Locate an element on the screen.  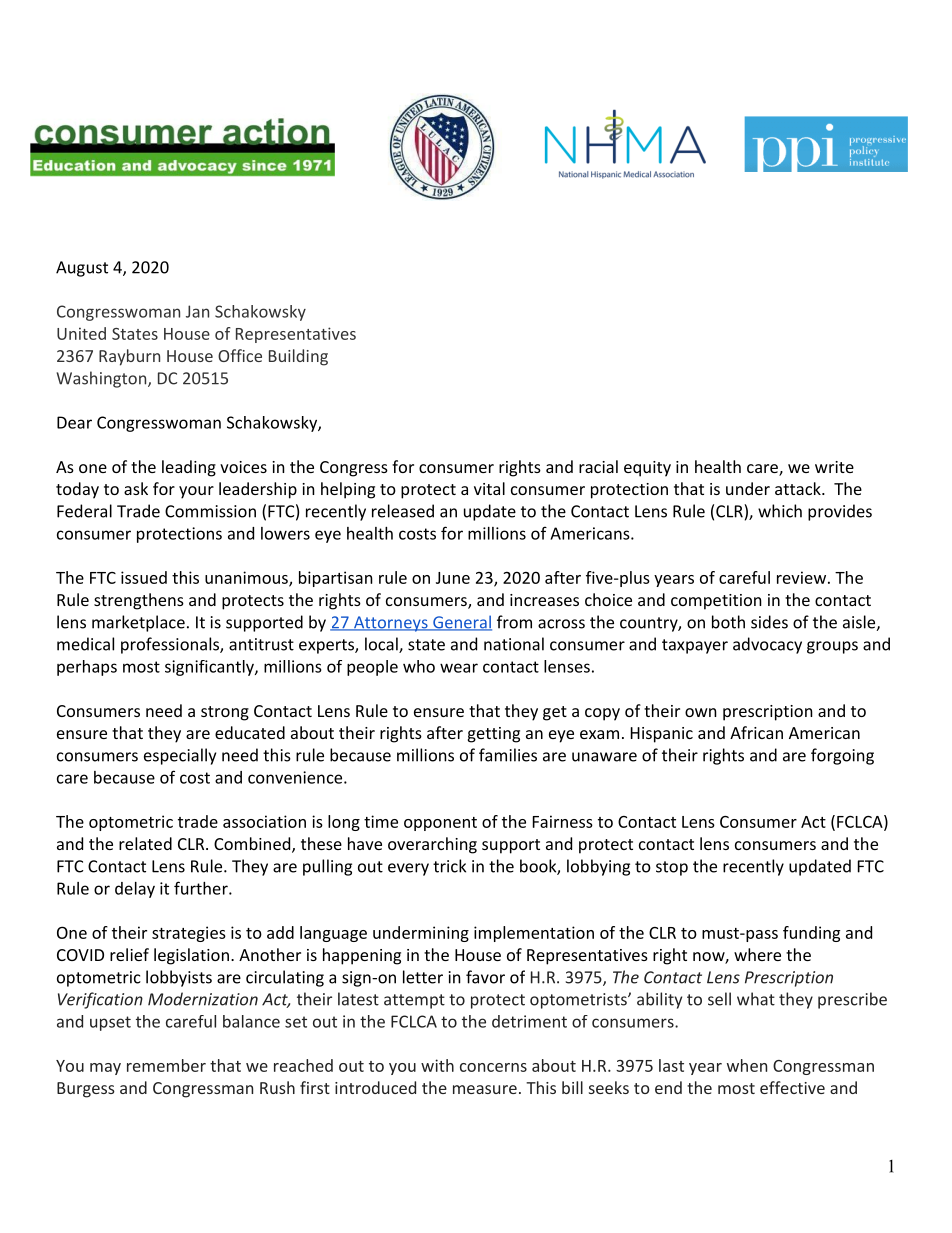
Building is located at coordinates (298, 357).
